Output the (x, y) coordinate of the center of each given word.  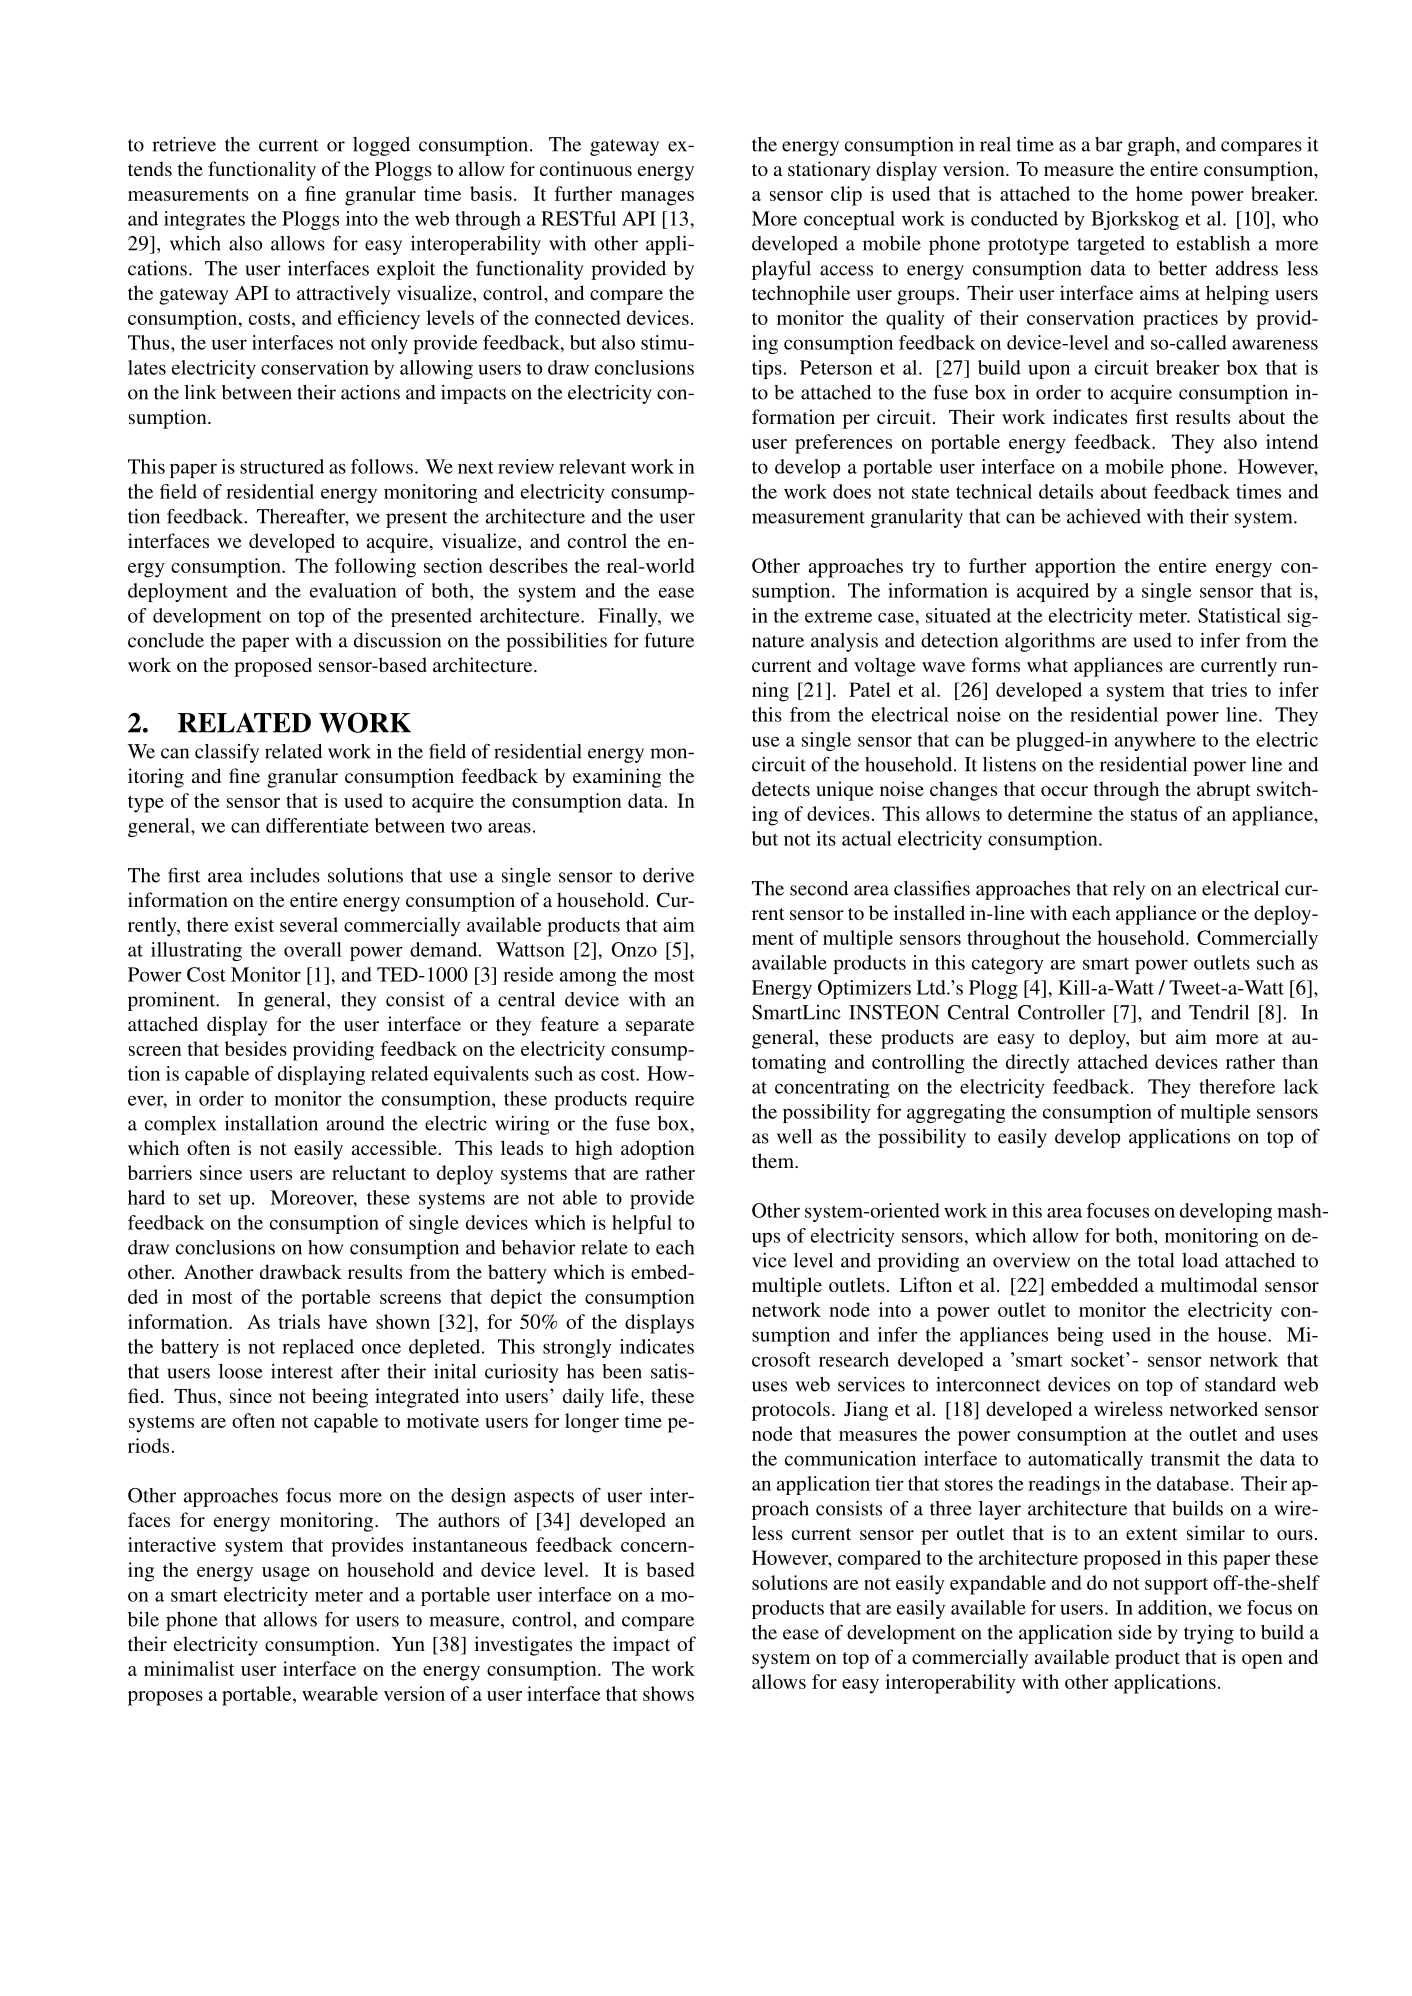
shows (668, 1693)
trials (299, 1321)
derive (668, 875)
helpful (642, 1224)
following (375, 568)
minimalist (189, 1668)
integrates (204, 220)
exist (254, 924)
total (1156, 1260)
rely (1129, 890)
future (669, 640)
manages (657, 198)
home (1159, 193)
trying (1209, 1634)
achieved (1104, 516)
